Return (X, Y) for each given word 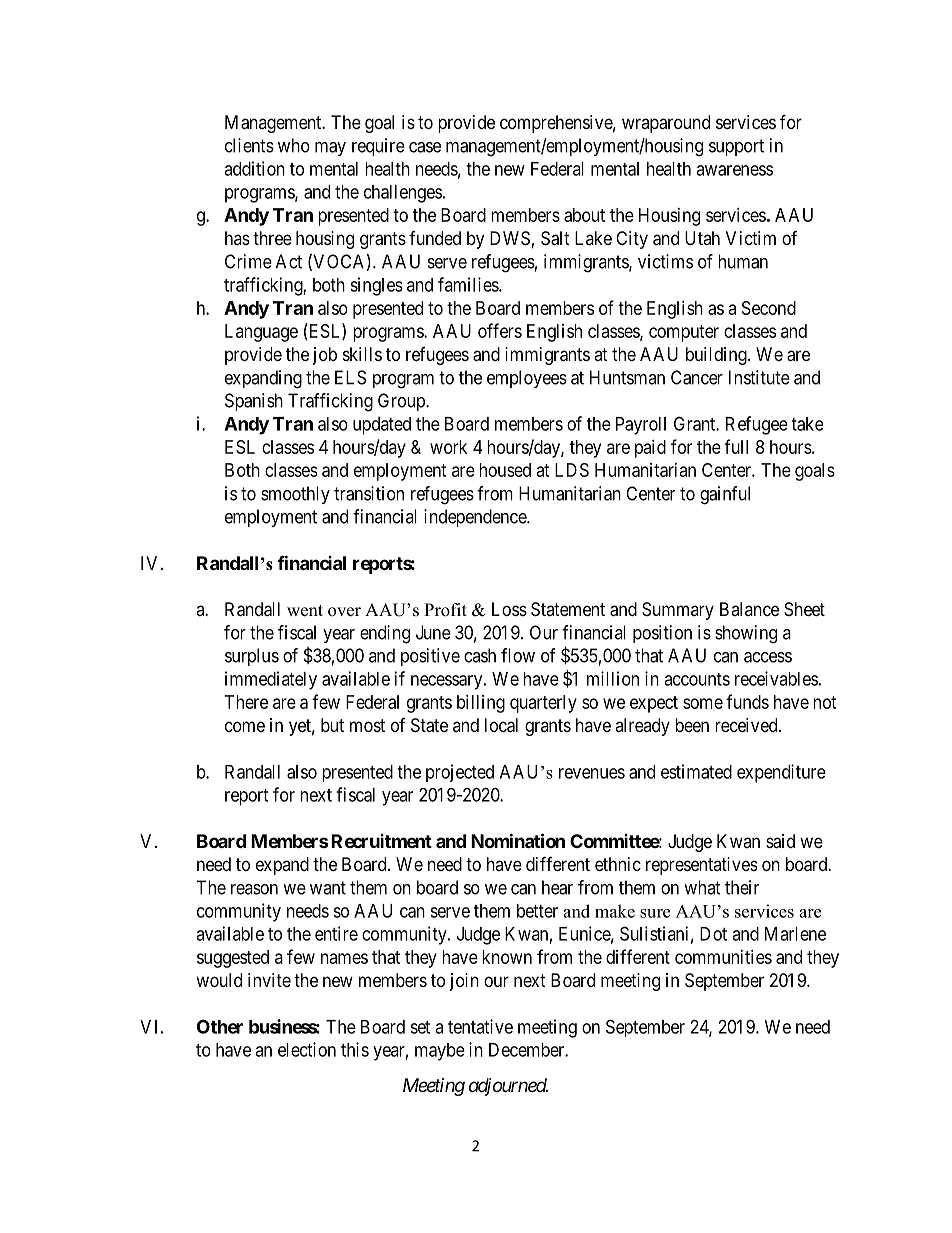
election (307, 1049)
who (294, 145)
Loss (509, 609)
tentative (480, 1026)
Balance (749, 609)
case (425, 147)
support (736, 147)
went (305, 611)
